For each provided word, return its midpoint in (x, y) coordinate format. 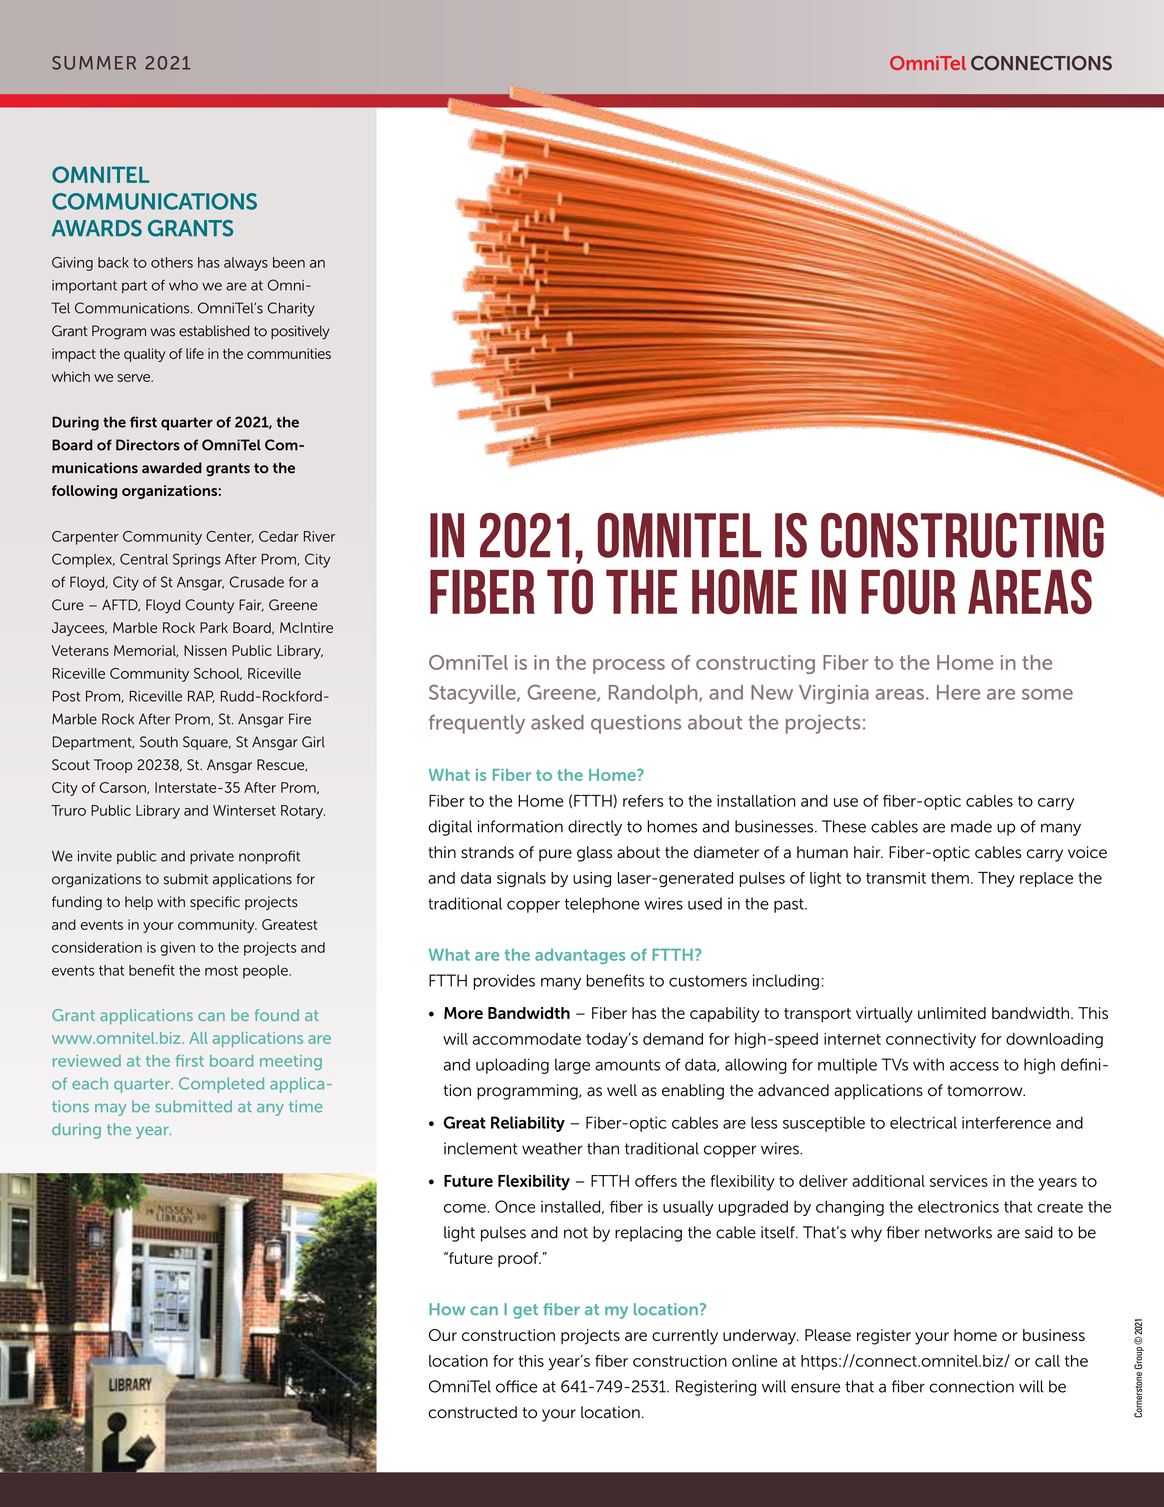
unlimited (952, 1013)
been (289, 262)
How (447, 1309)
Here (958, 692)
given (177, 949)
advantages (580, 956)
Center (230, 537)
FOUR (908, 592)
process (629, 666)
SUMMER (94, 63)
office (516, 1386)
